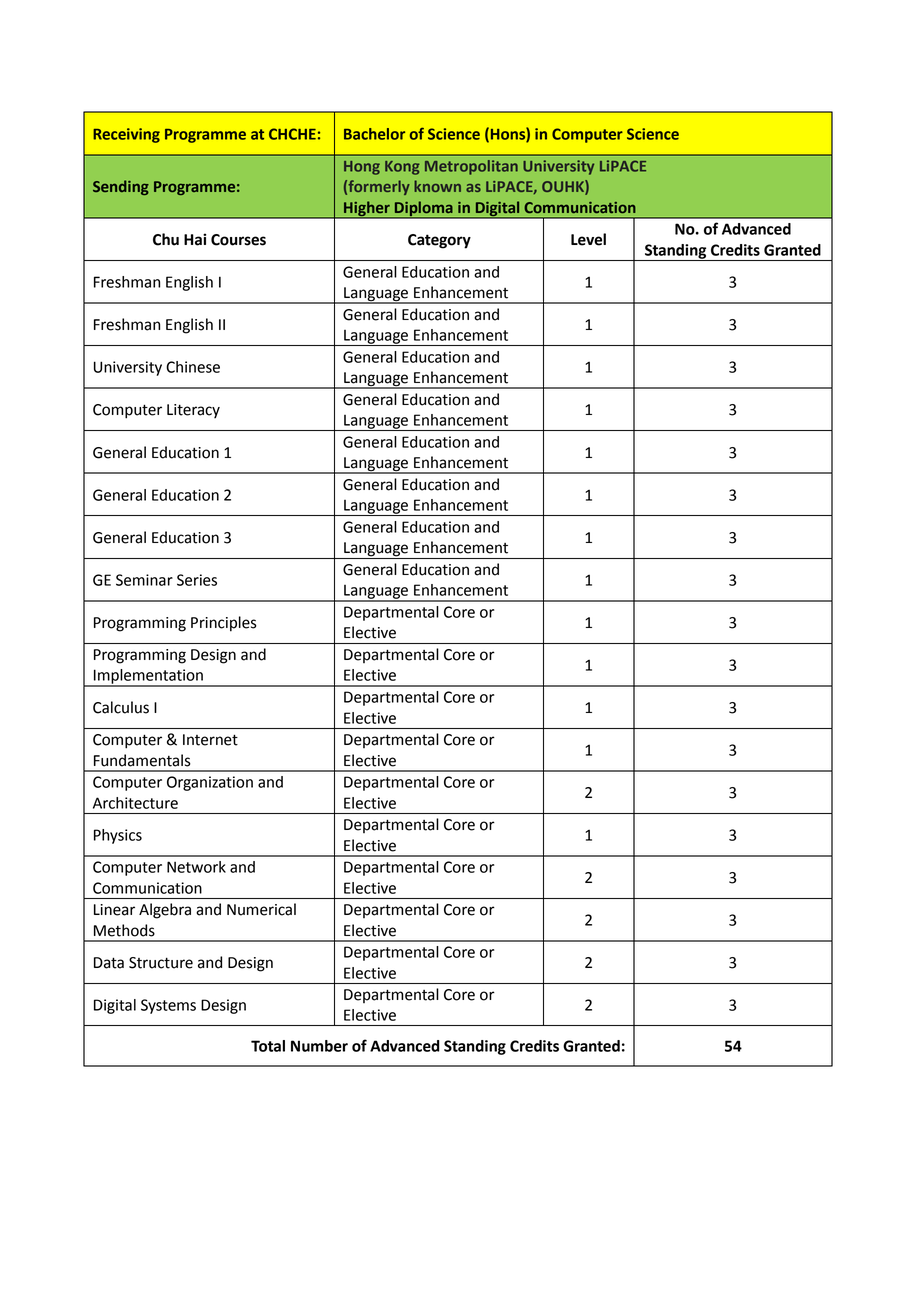 The image size is (924, 1308). I want to click on Level, so click(588, 239).
